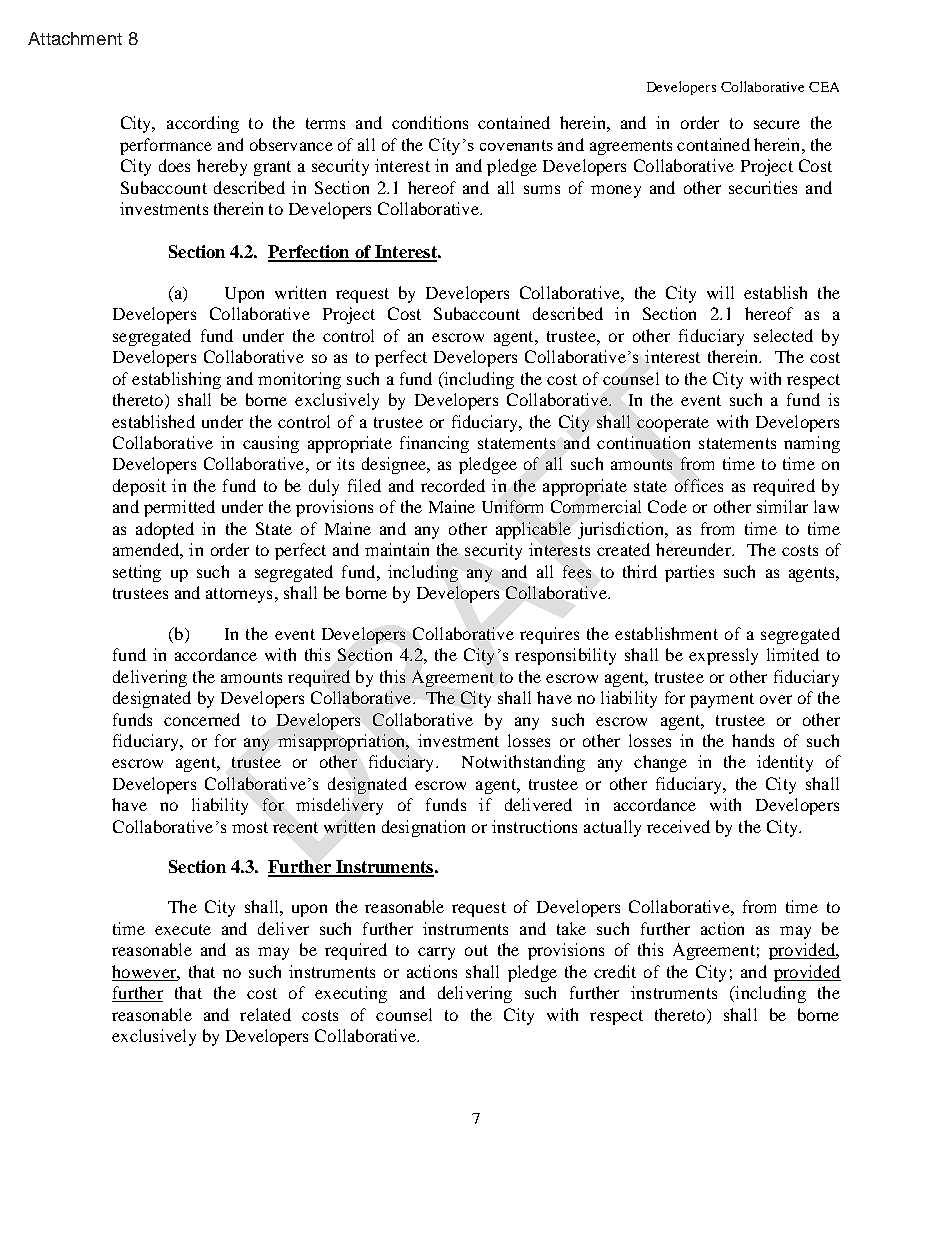 This screenshot has height=1233, width=952. What do you see at coordinates (165, 530) in the screenshot?
I see `adopted` at bounding box center [165, 530].
